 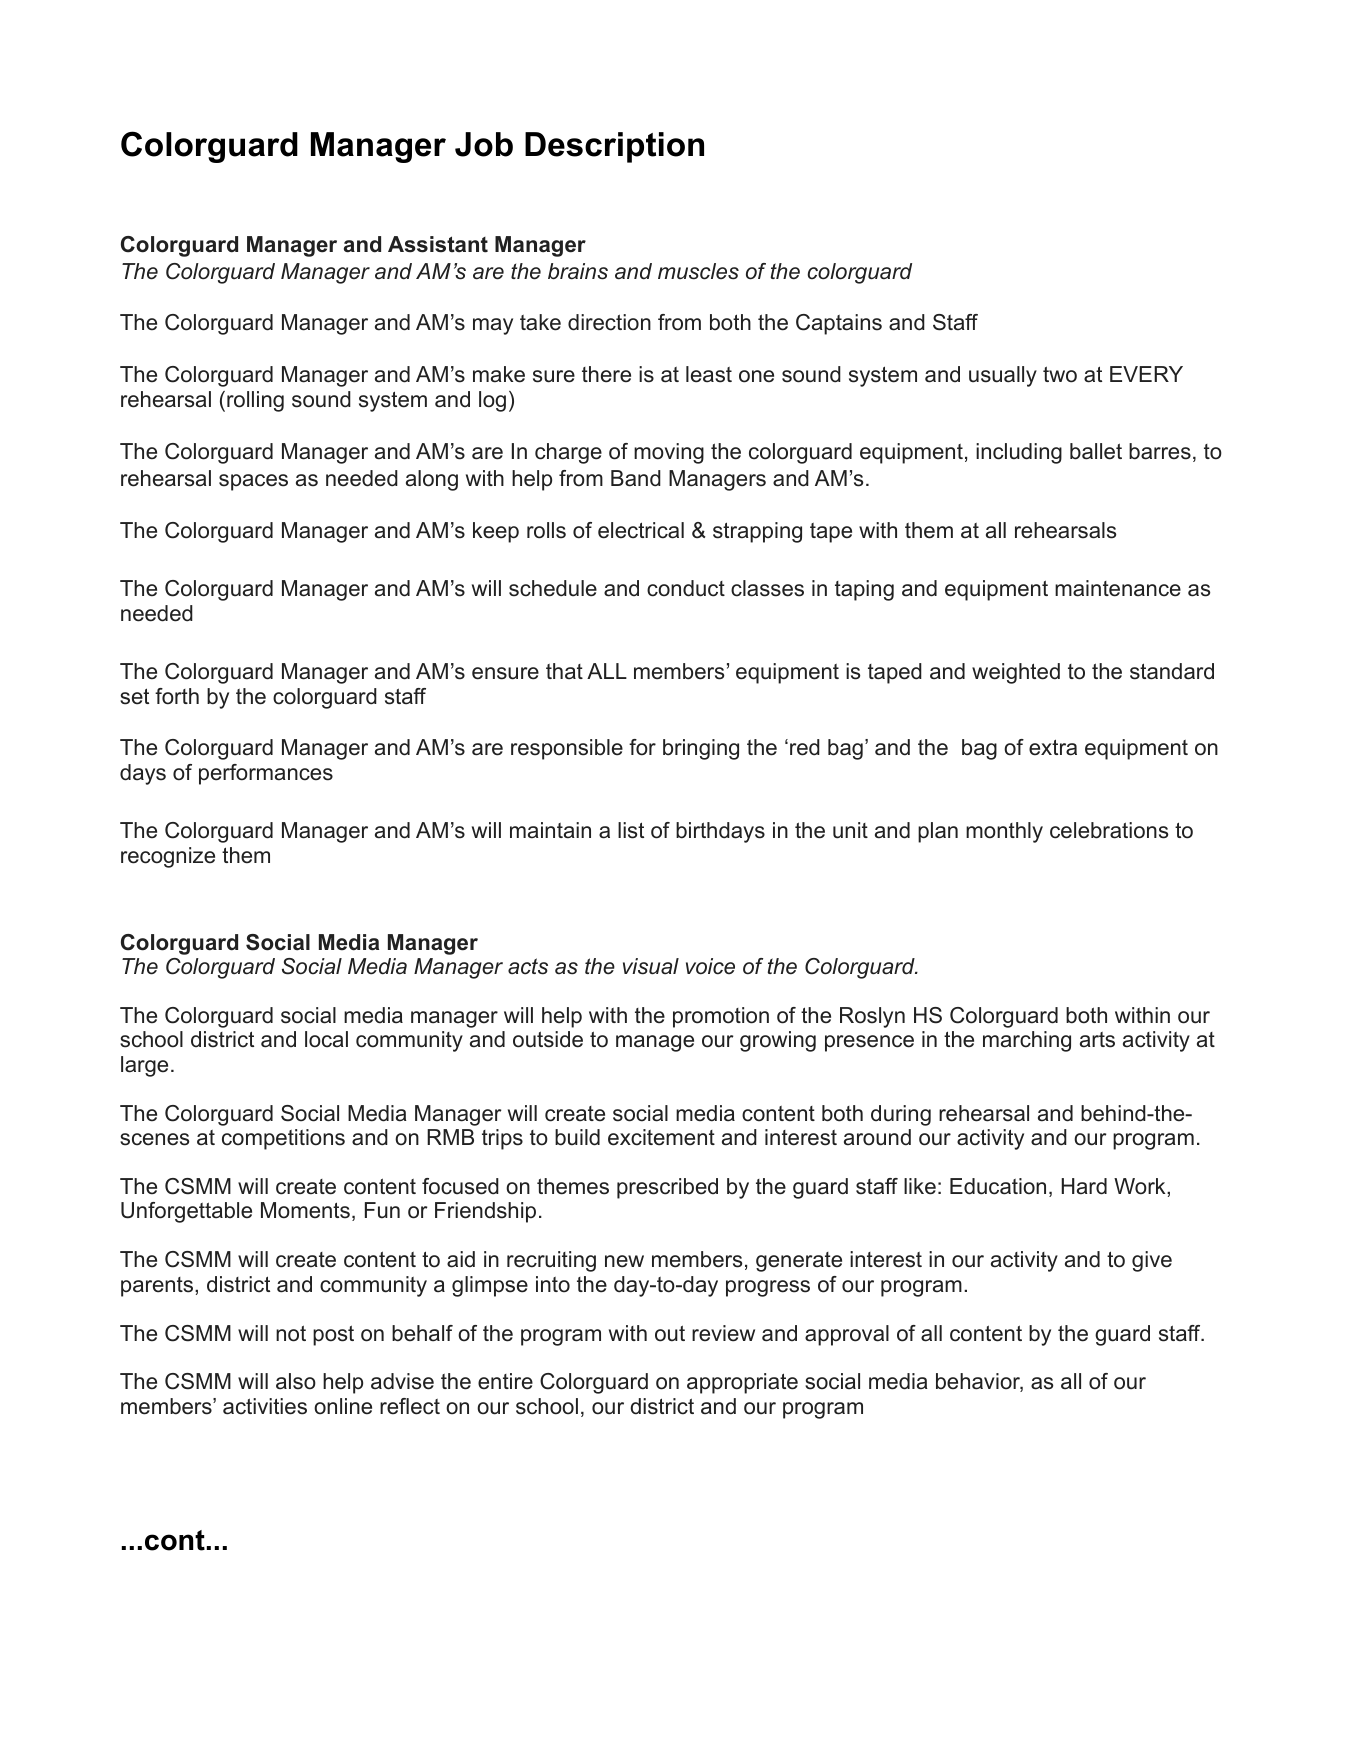 What do you see at coordinates (723, 1333) in the page?
I see `review` at bounding box center [723, 1333].
